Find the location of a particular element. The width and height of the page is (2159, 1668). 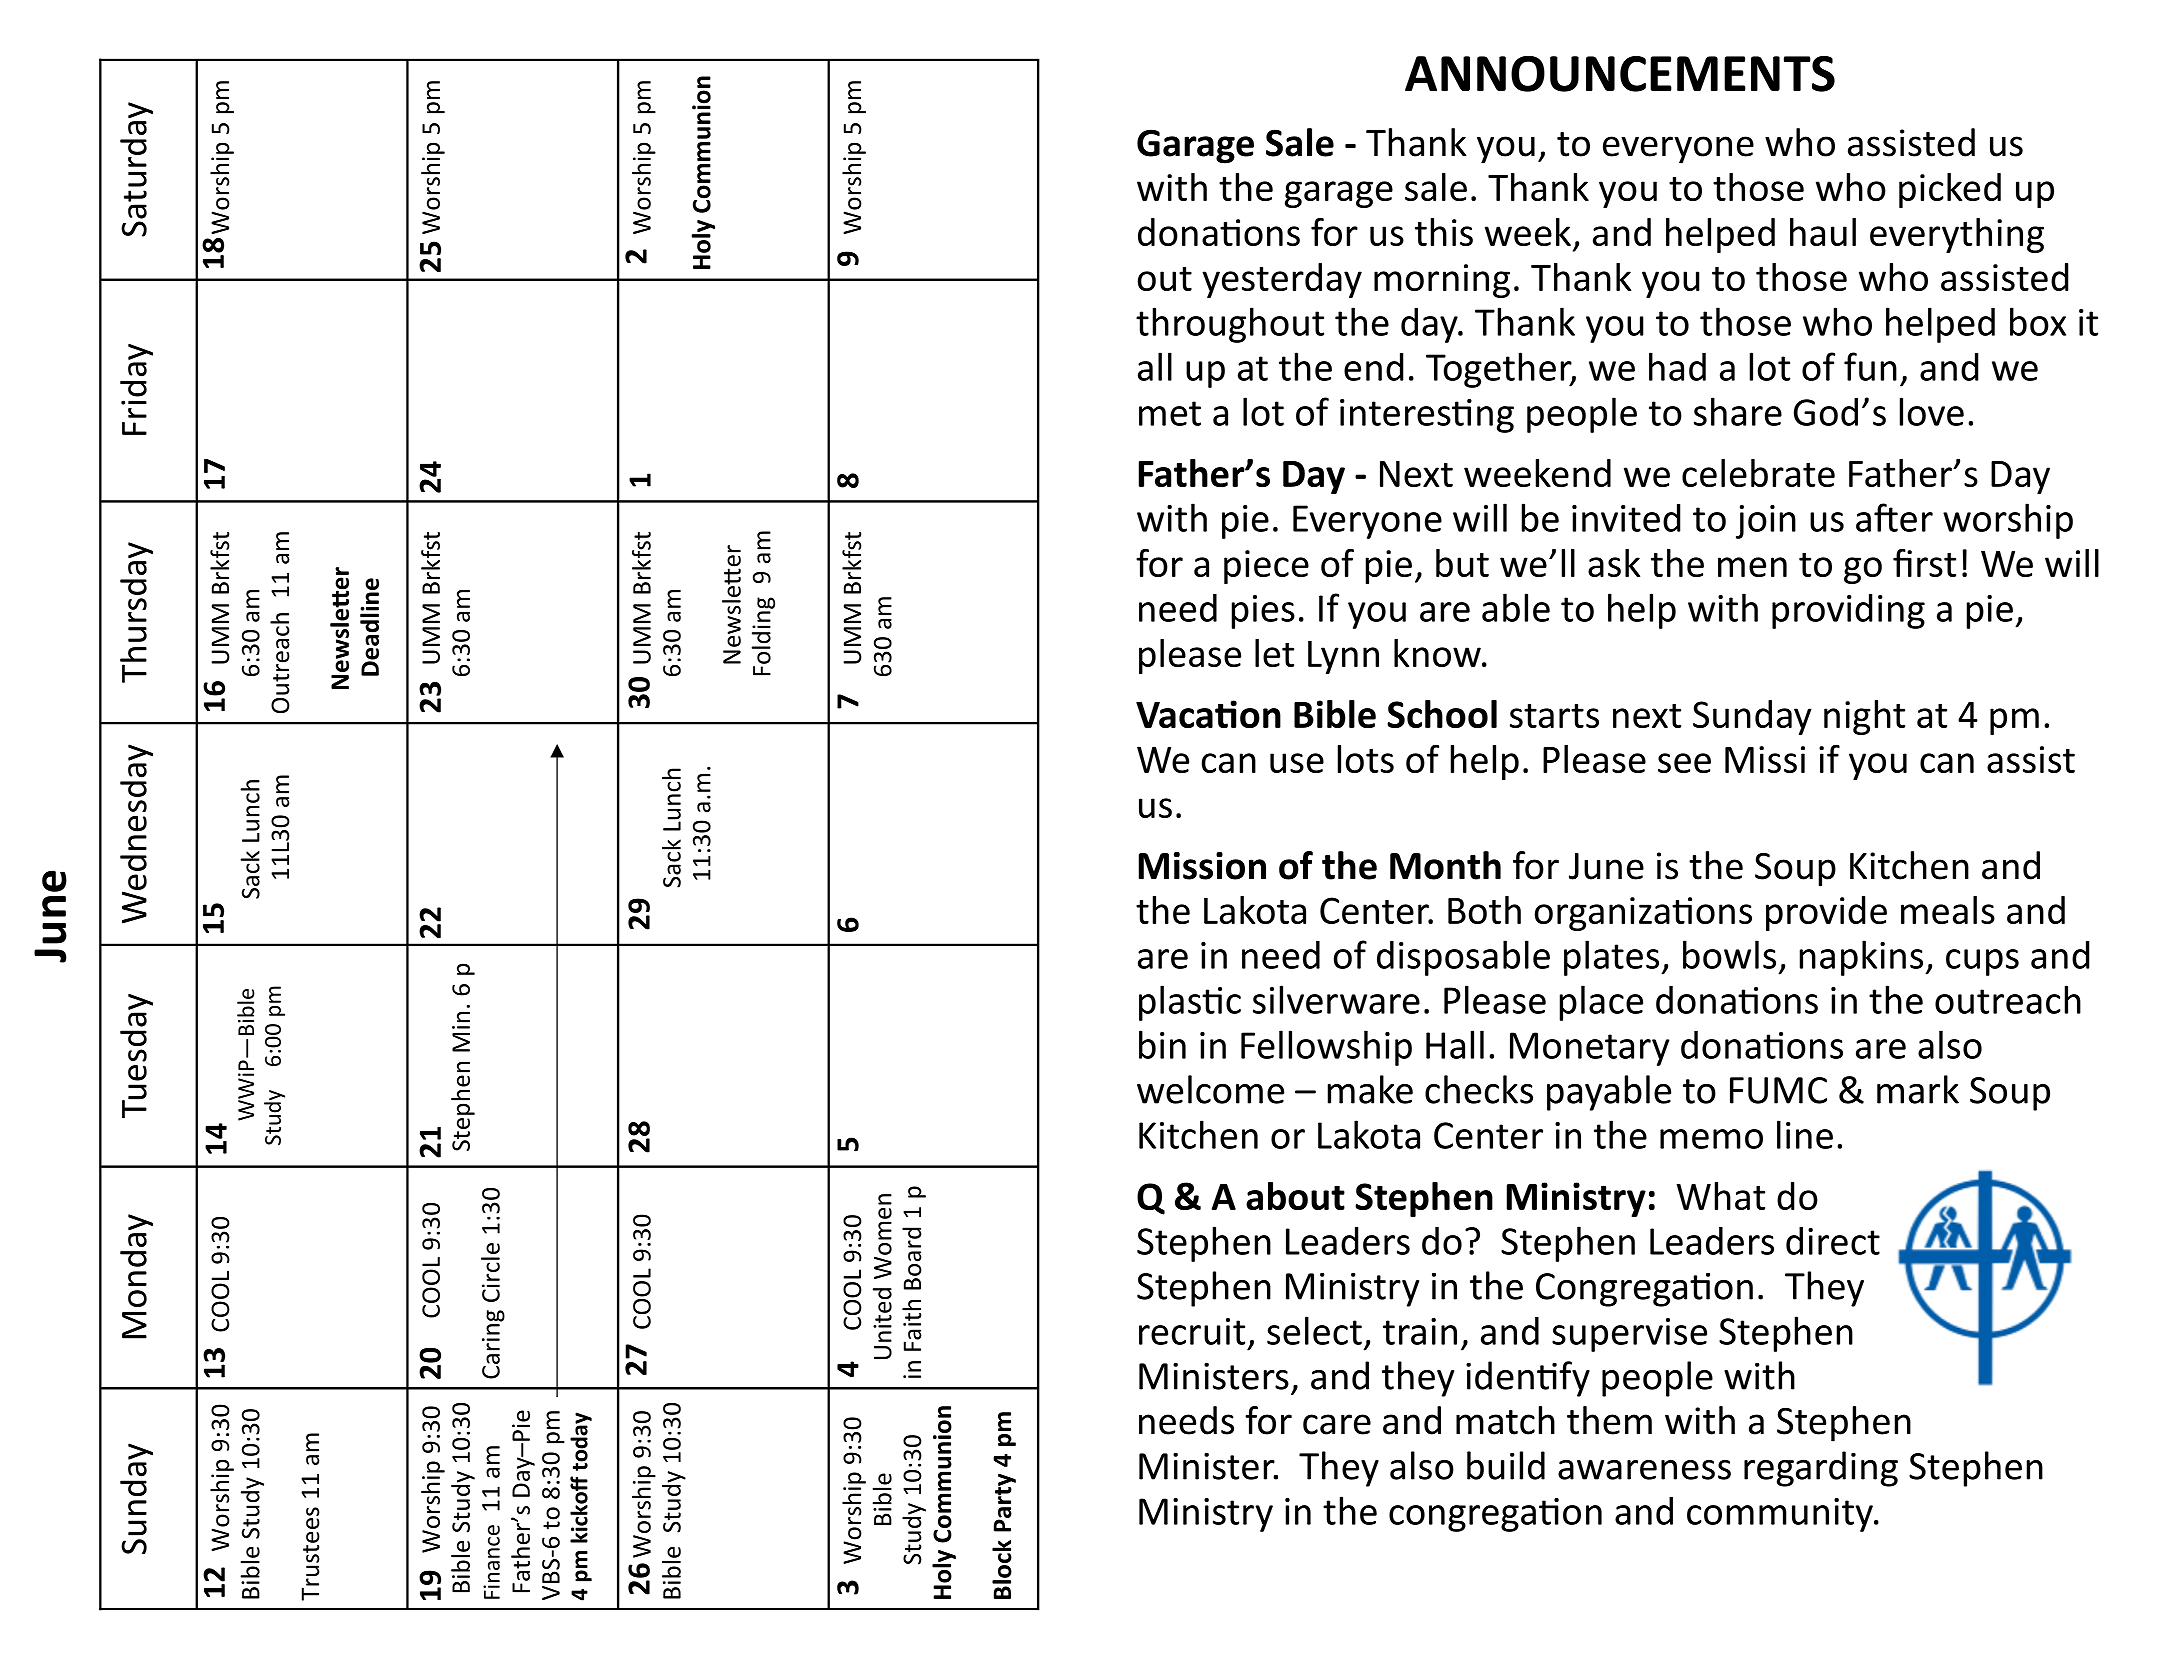

care is located at coordinates (1337, 1424).
